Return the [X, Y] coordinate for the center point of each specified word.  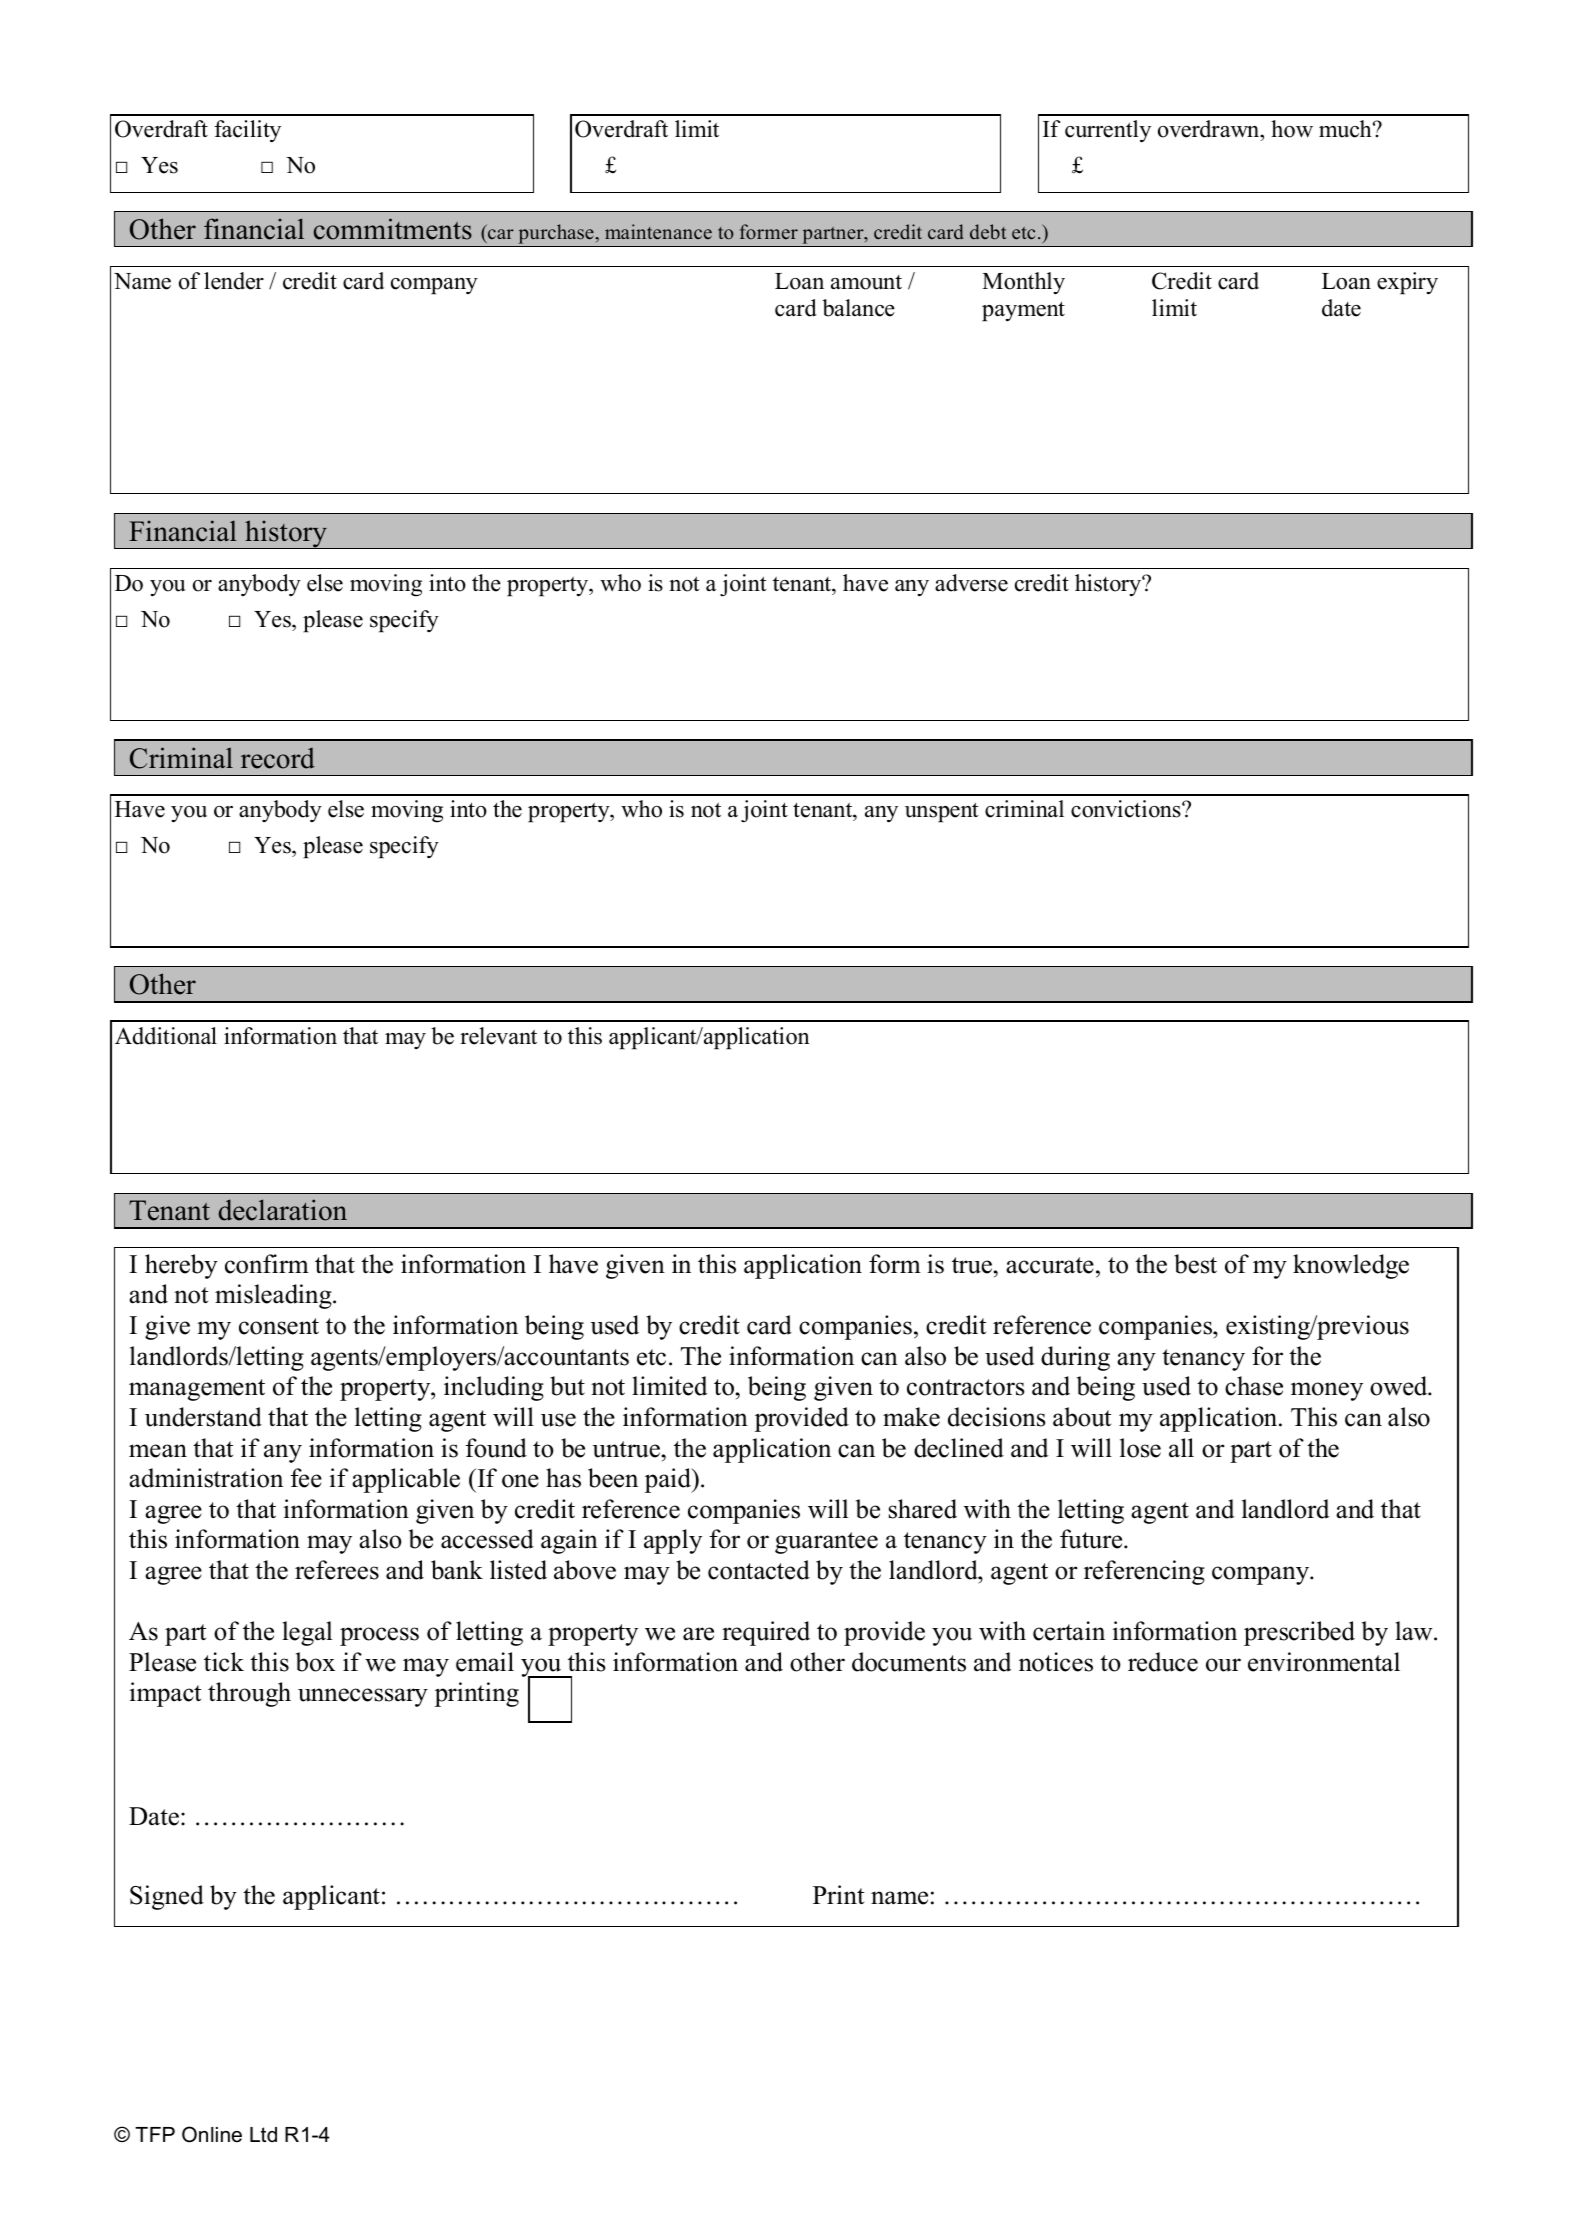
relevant [498, 1036]
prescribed [1299, 1633]
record [278, 758]
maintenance [658, 232]
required [766, 1633]
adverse [971, 583]
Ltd [263, 2135]
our [1223, 1665]
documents [909, 1662]
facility [247, 131]
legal [307, 1633]
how [1292, 129]
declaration [283, 1210]
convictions [1127, 809]
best [1195, 1264]
